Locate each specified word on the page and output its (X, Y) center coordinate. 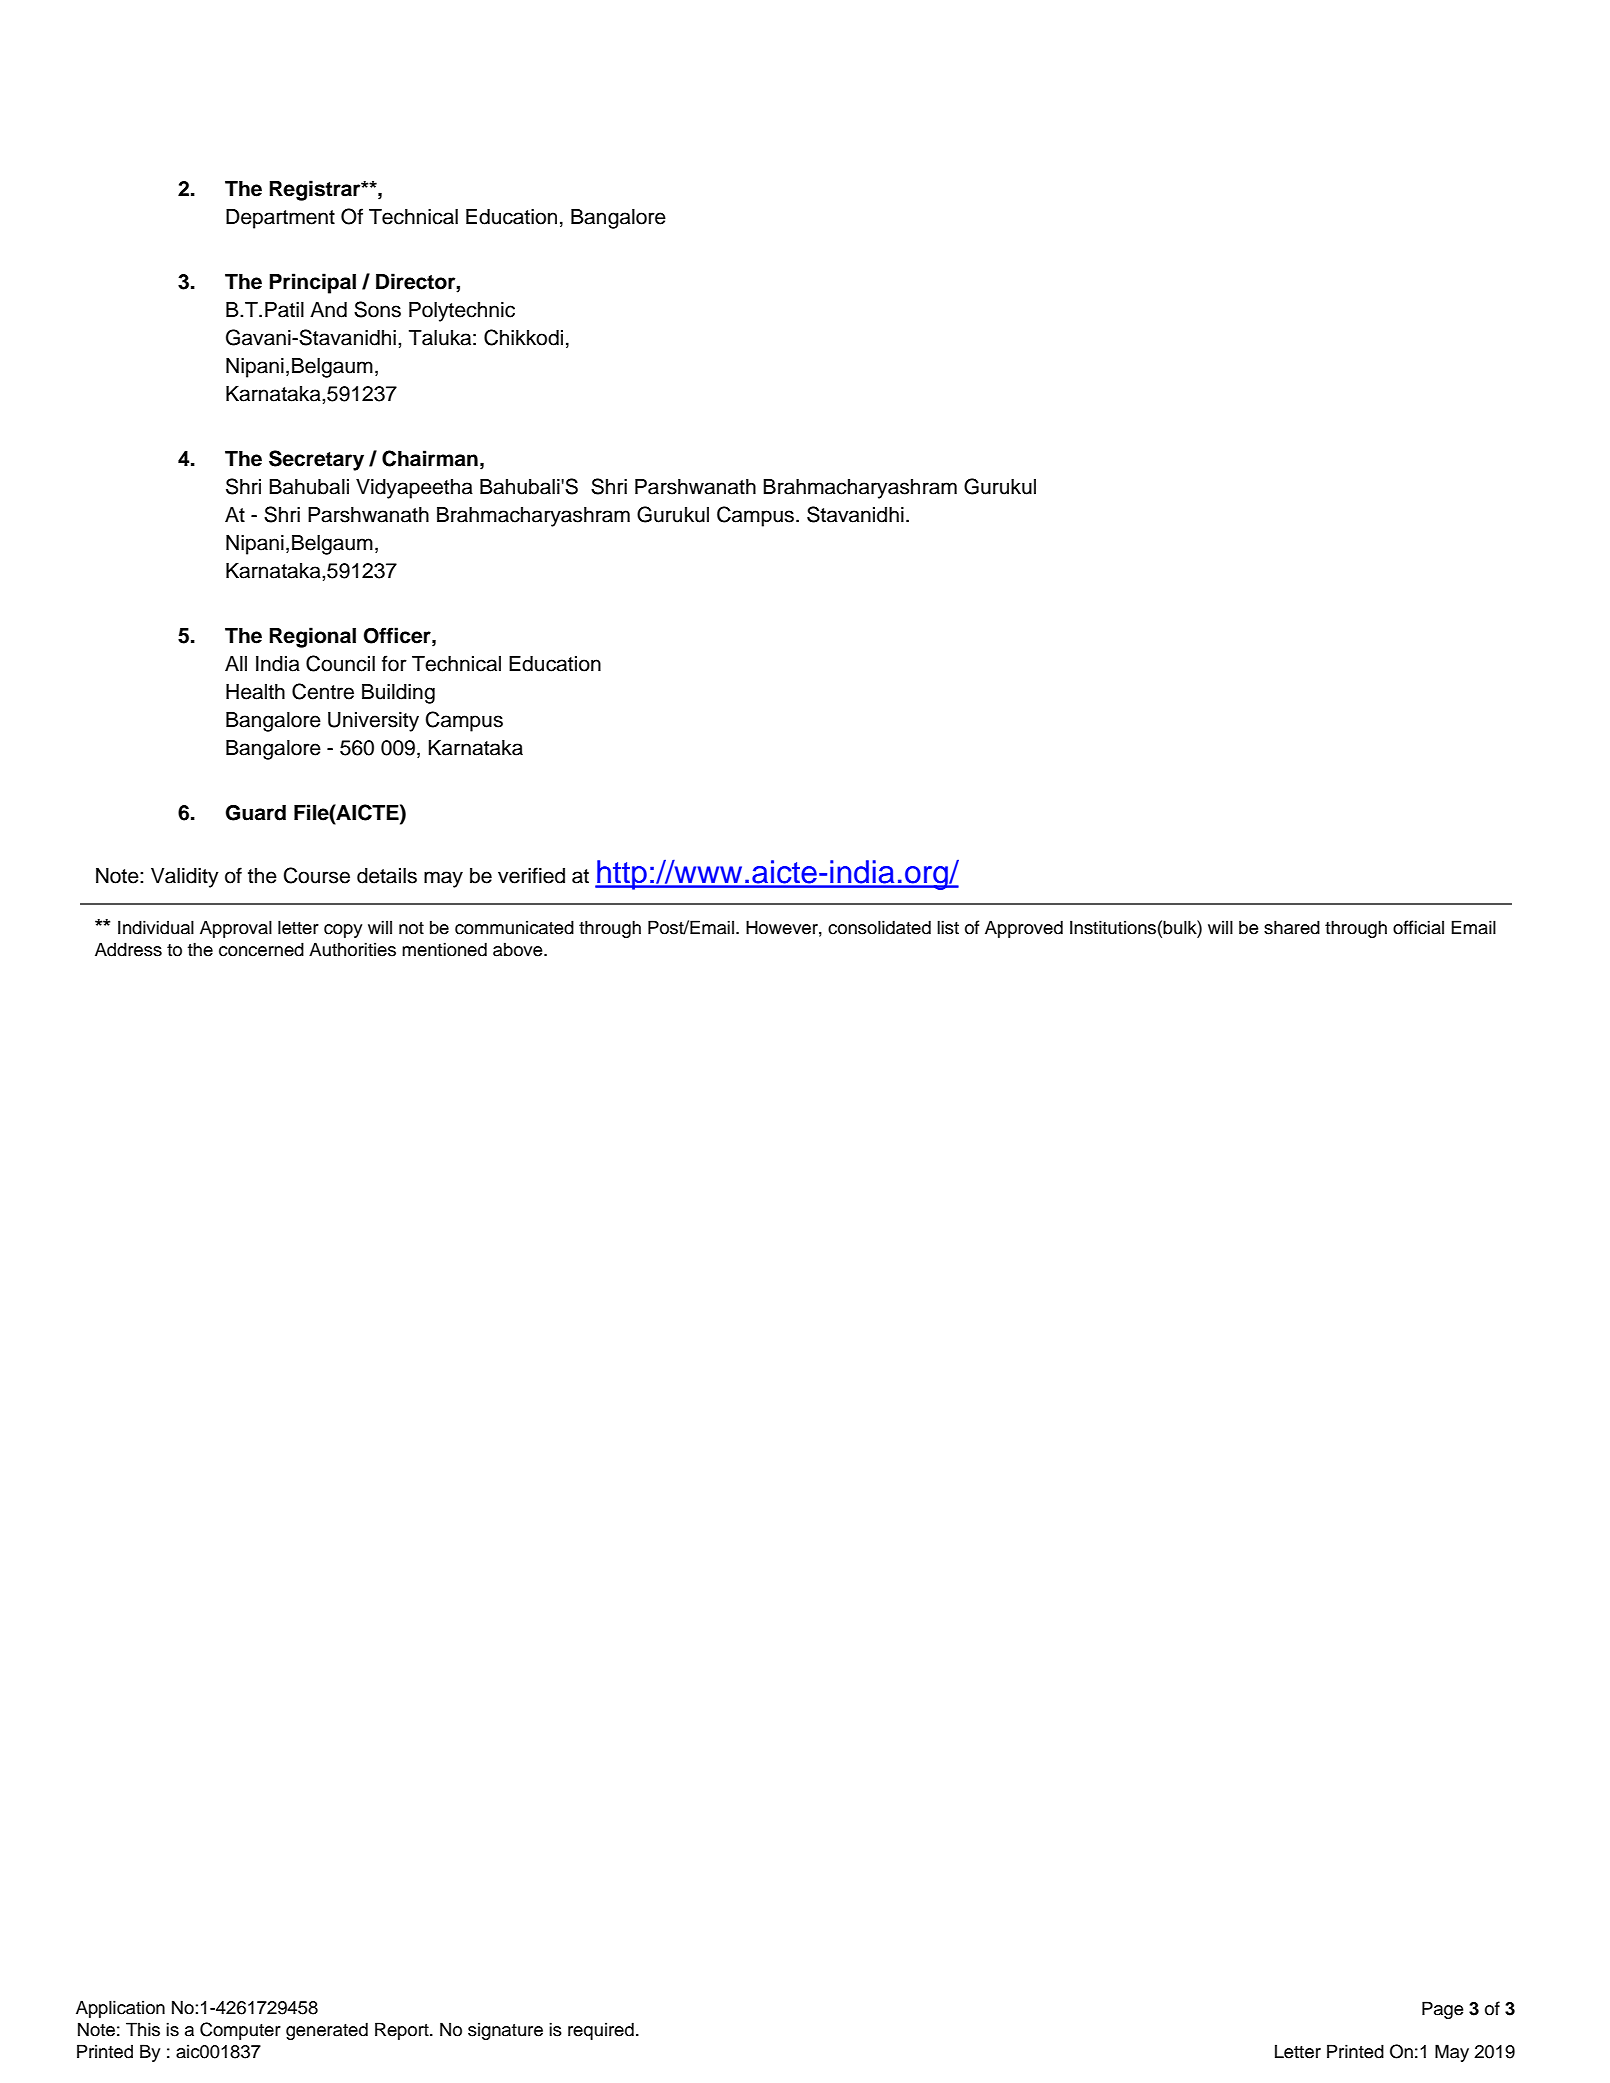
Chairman (430, 458)
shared (1292, 927)
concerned (261, 949)
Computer (240, 2031)
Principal (312, 283)
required (601, 2031)
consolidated (879, 927)
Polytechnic (462, 312)
